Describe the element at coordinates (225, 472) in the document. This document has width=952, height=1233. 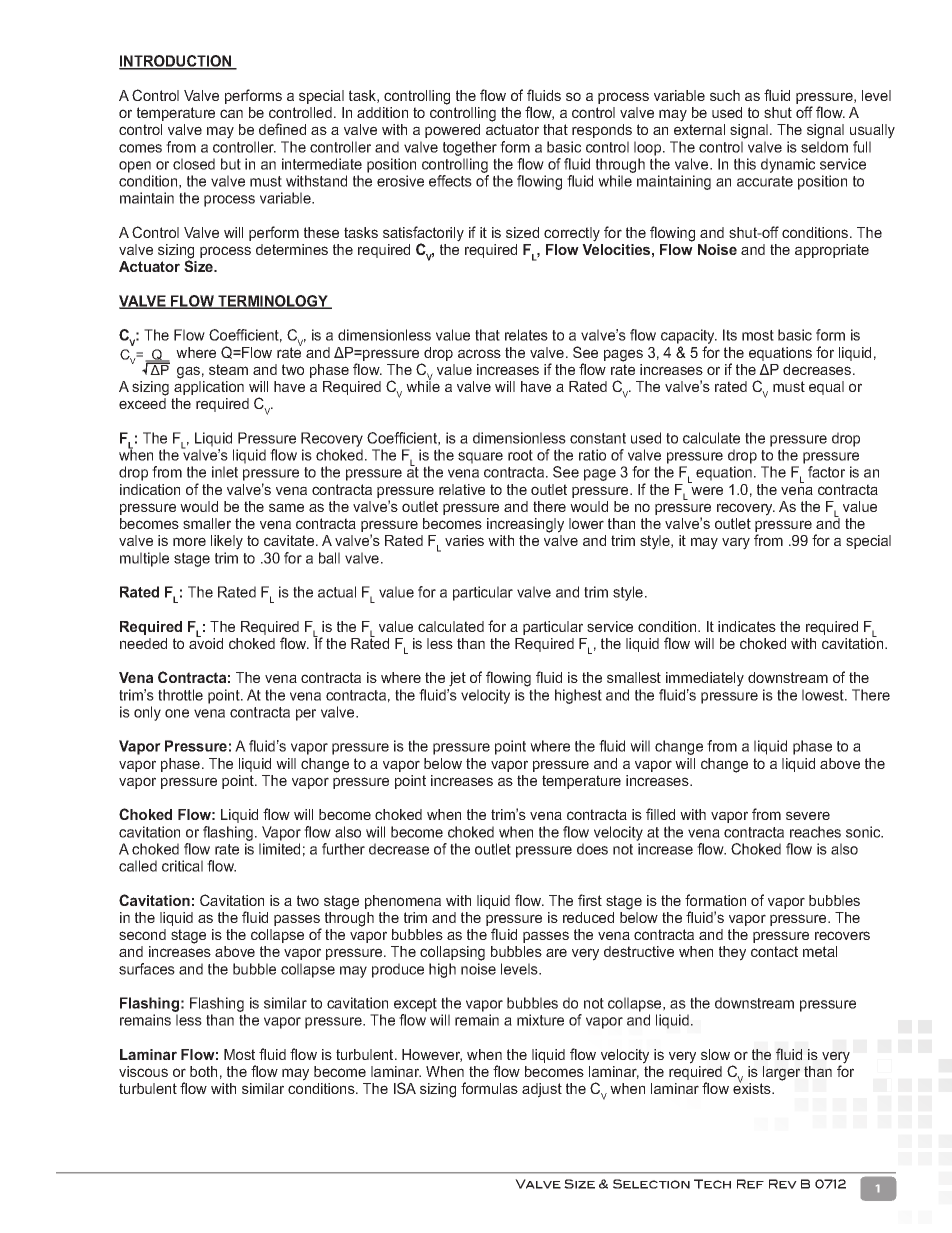
I see `inlet` at that location.
